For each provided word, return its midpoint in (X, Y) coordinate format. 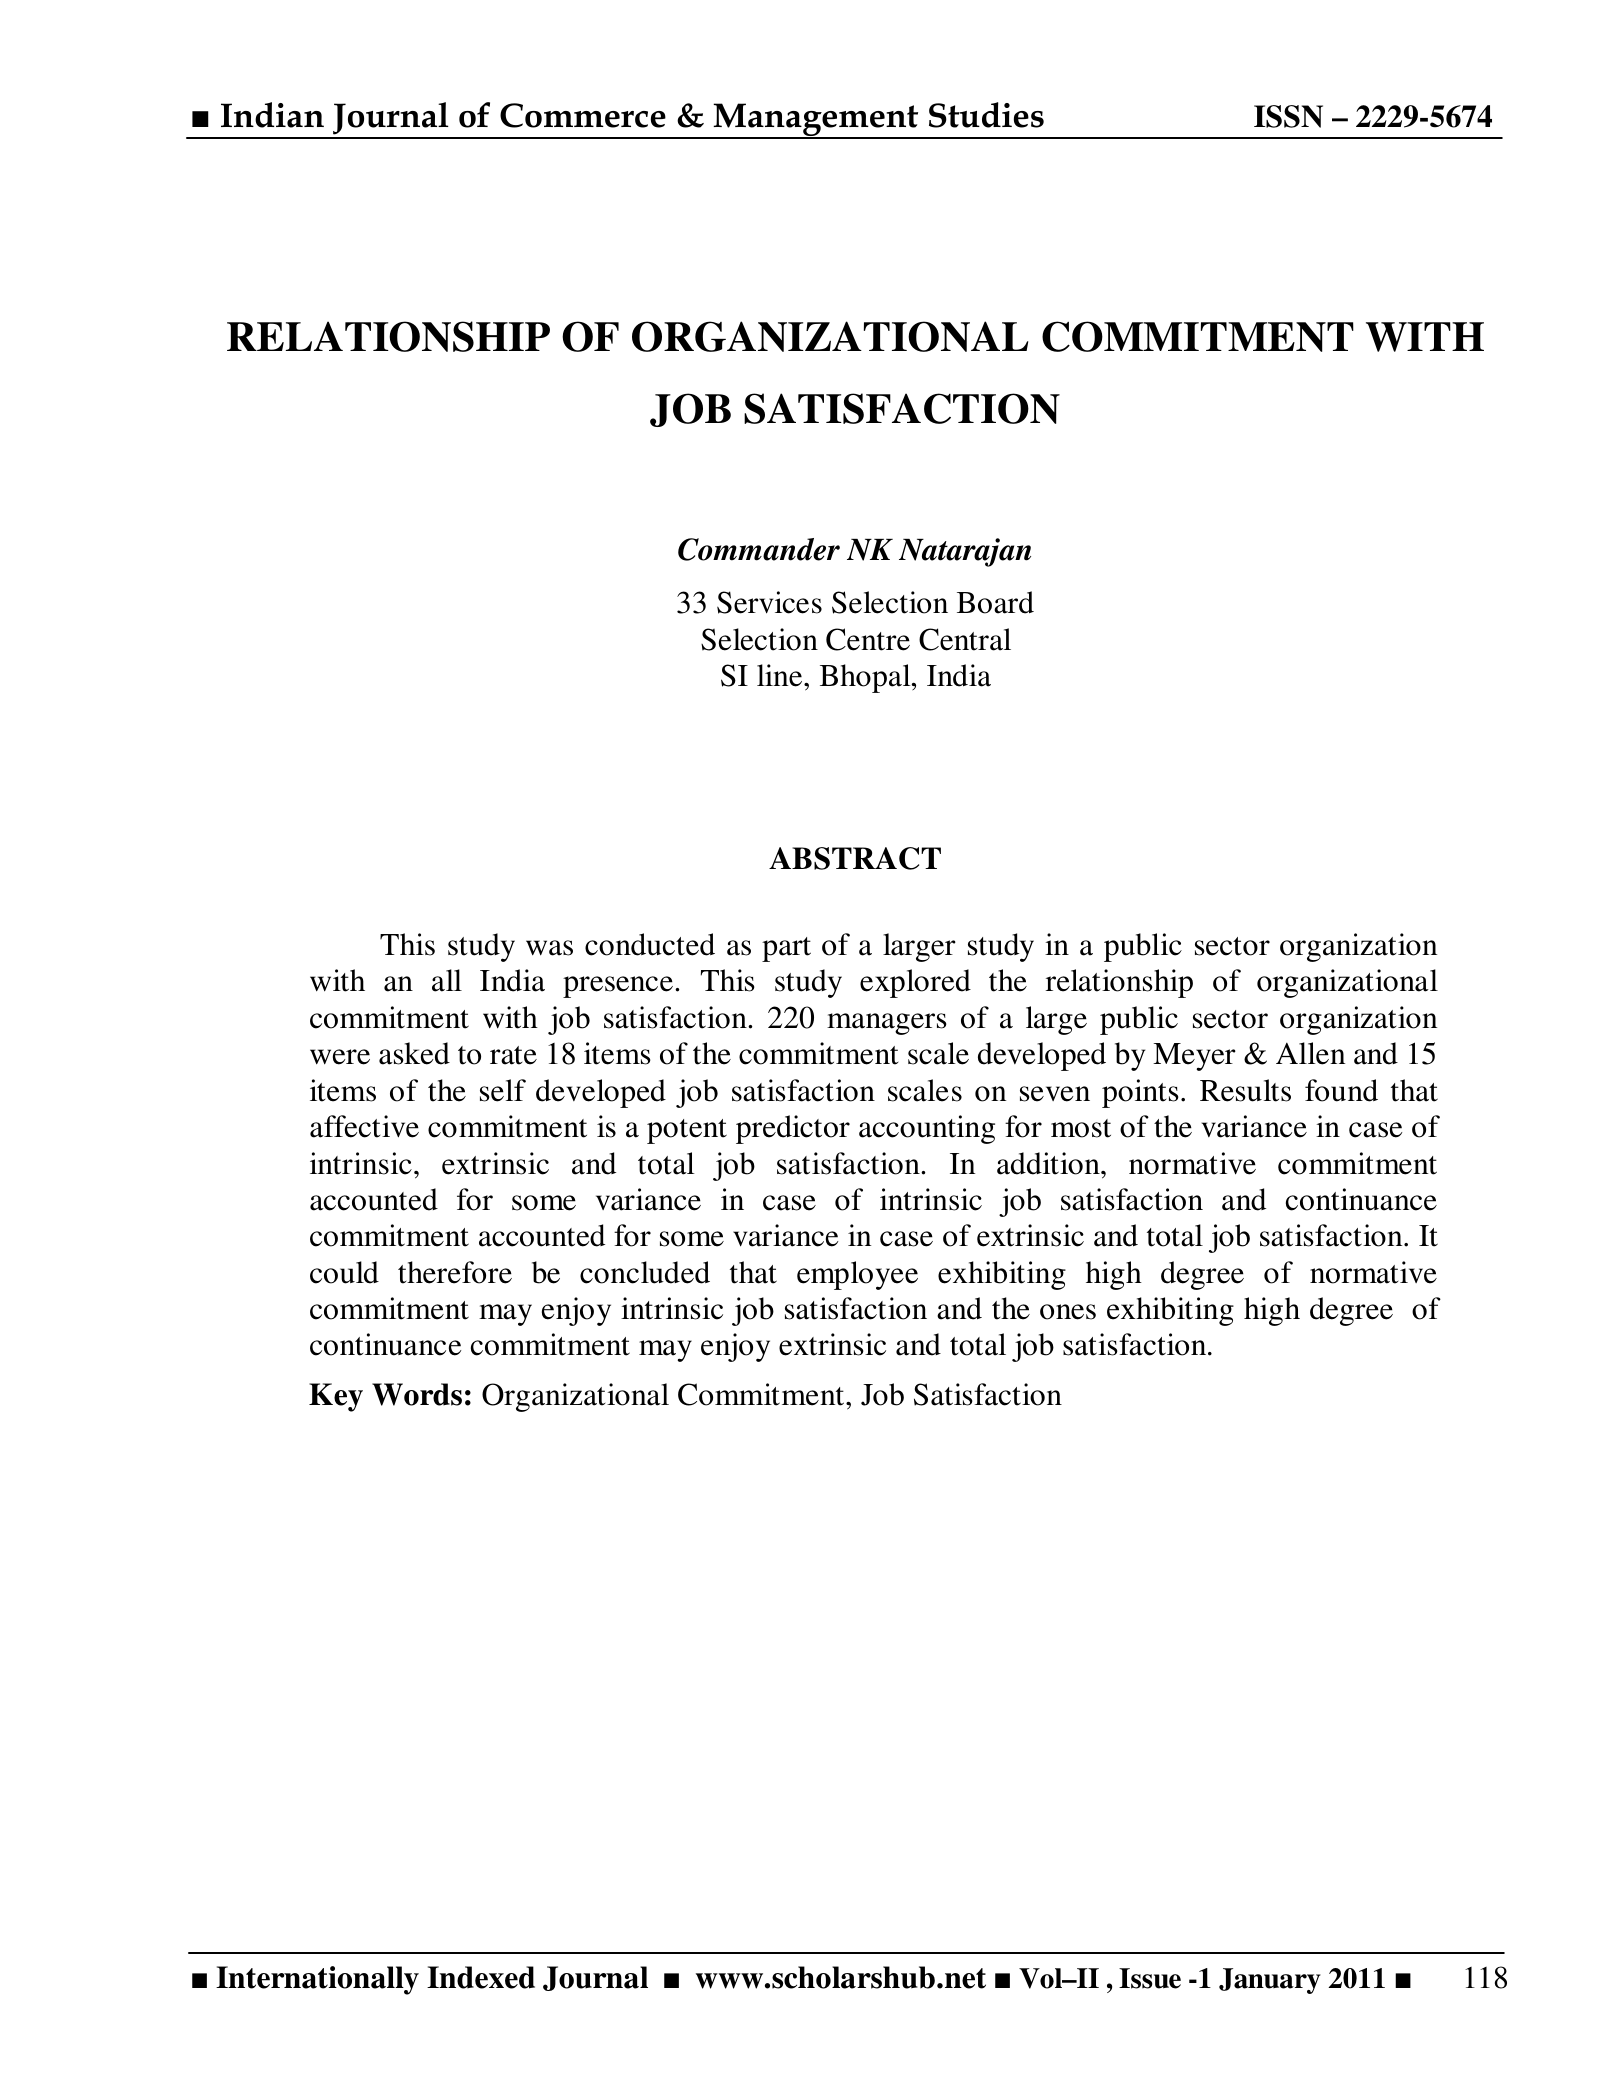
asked (414, 1053)
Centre (868, 639)
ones (1068, 1312)
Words (417, 1394)
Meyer (1194, 1057)
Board (995, 602)
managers (887, 1024)
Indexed (481, 1977)
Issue (1150, 1978)
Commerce (583, 115)
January (1270, 1981)
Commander (759, 549)
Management (816, 121)
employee (857, 1275)
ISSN (1288, 116)
